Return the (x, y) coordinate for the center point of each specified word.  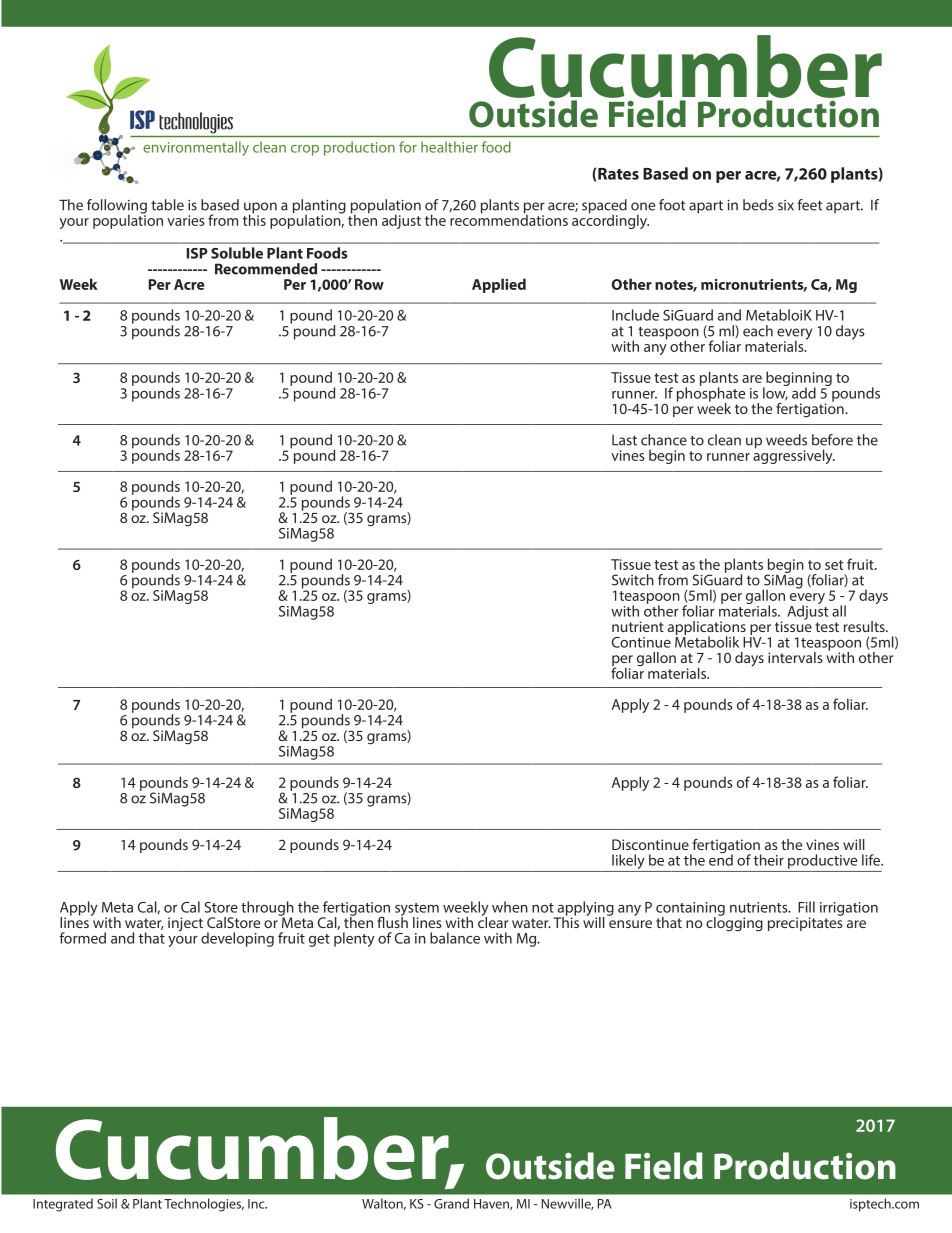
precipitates (805, 923)
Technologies (204, 1205)
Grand (451, 1203)
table (167, 205)
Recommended (266, 269)
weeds (786, 440)
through (267, 909)
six (786, 205)
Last (624, 440)
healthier (449, 147)
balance (455, 938)
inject (185, 924)
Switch (633, 580)
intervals (795, 657)
